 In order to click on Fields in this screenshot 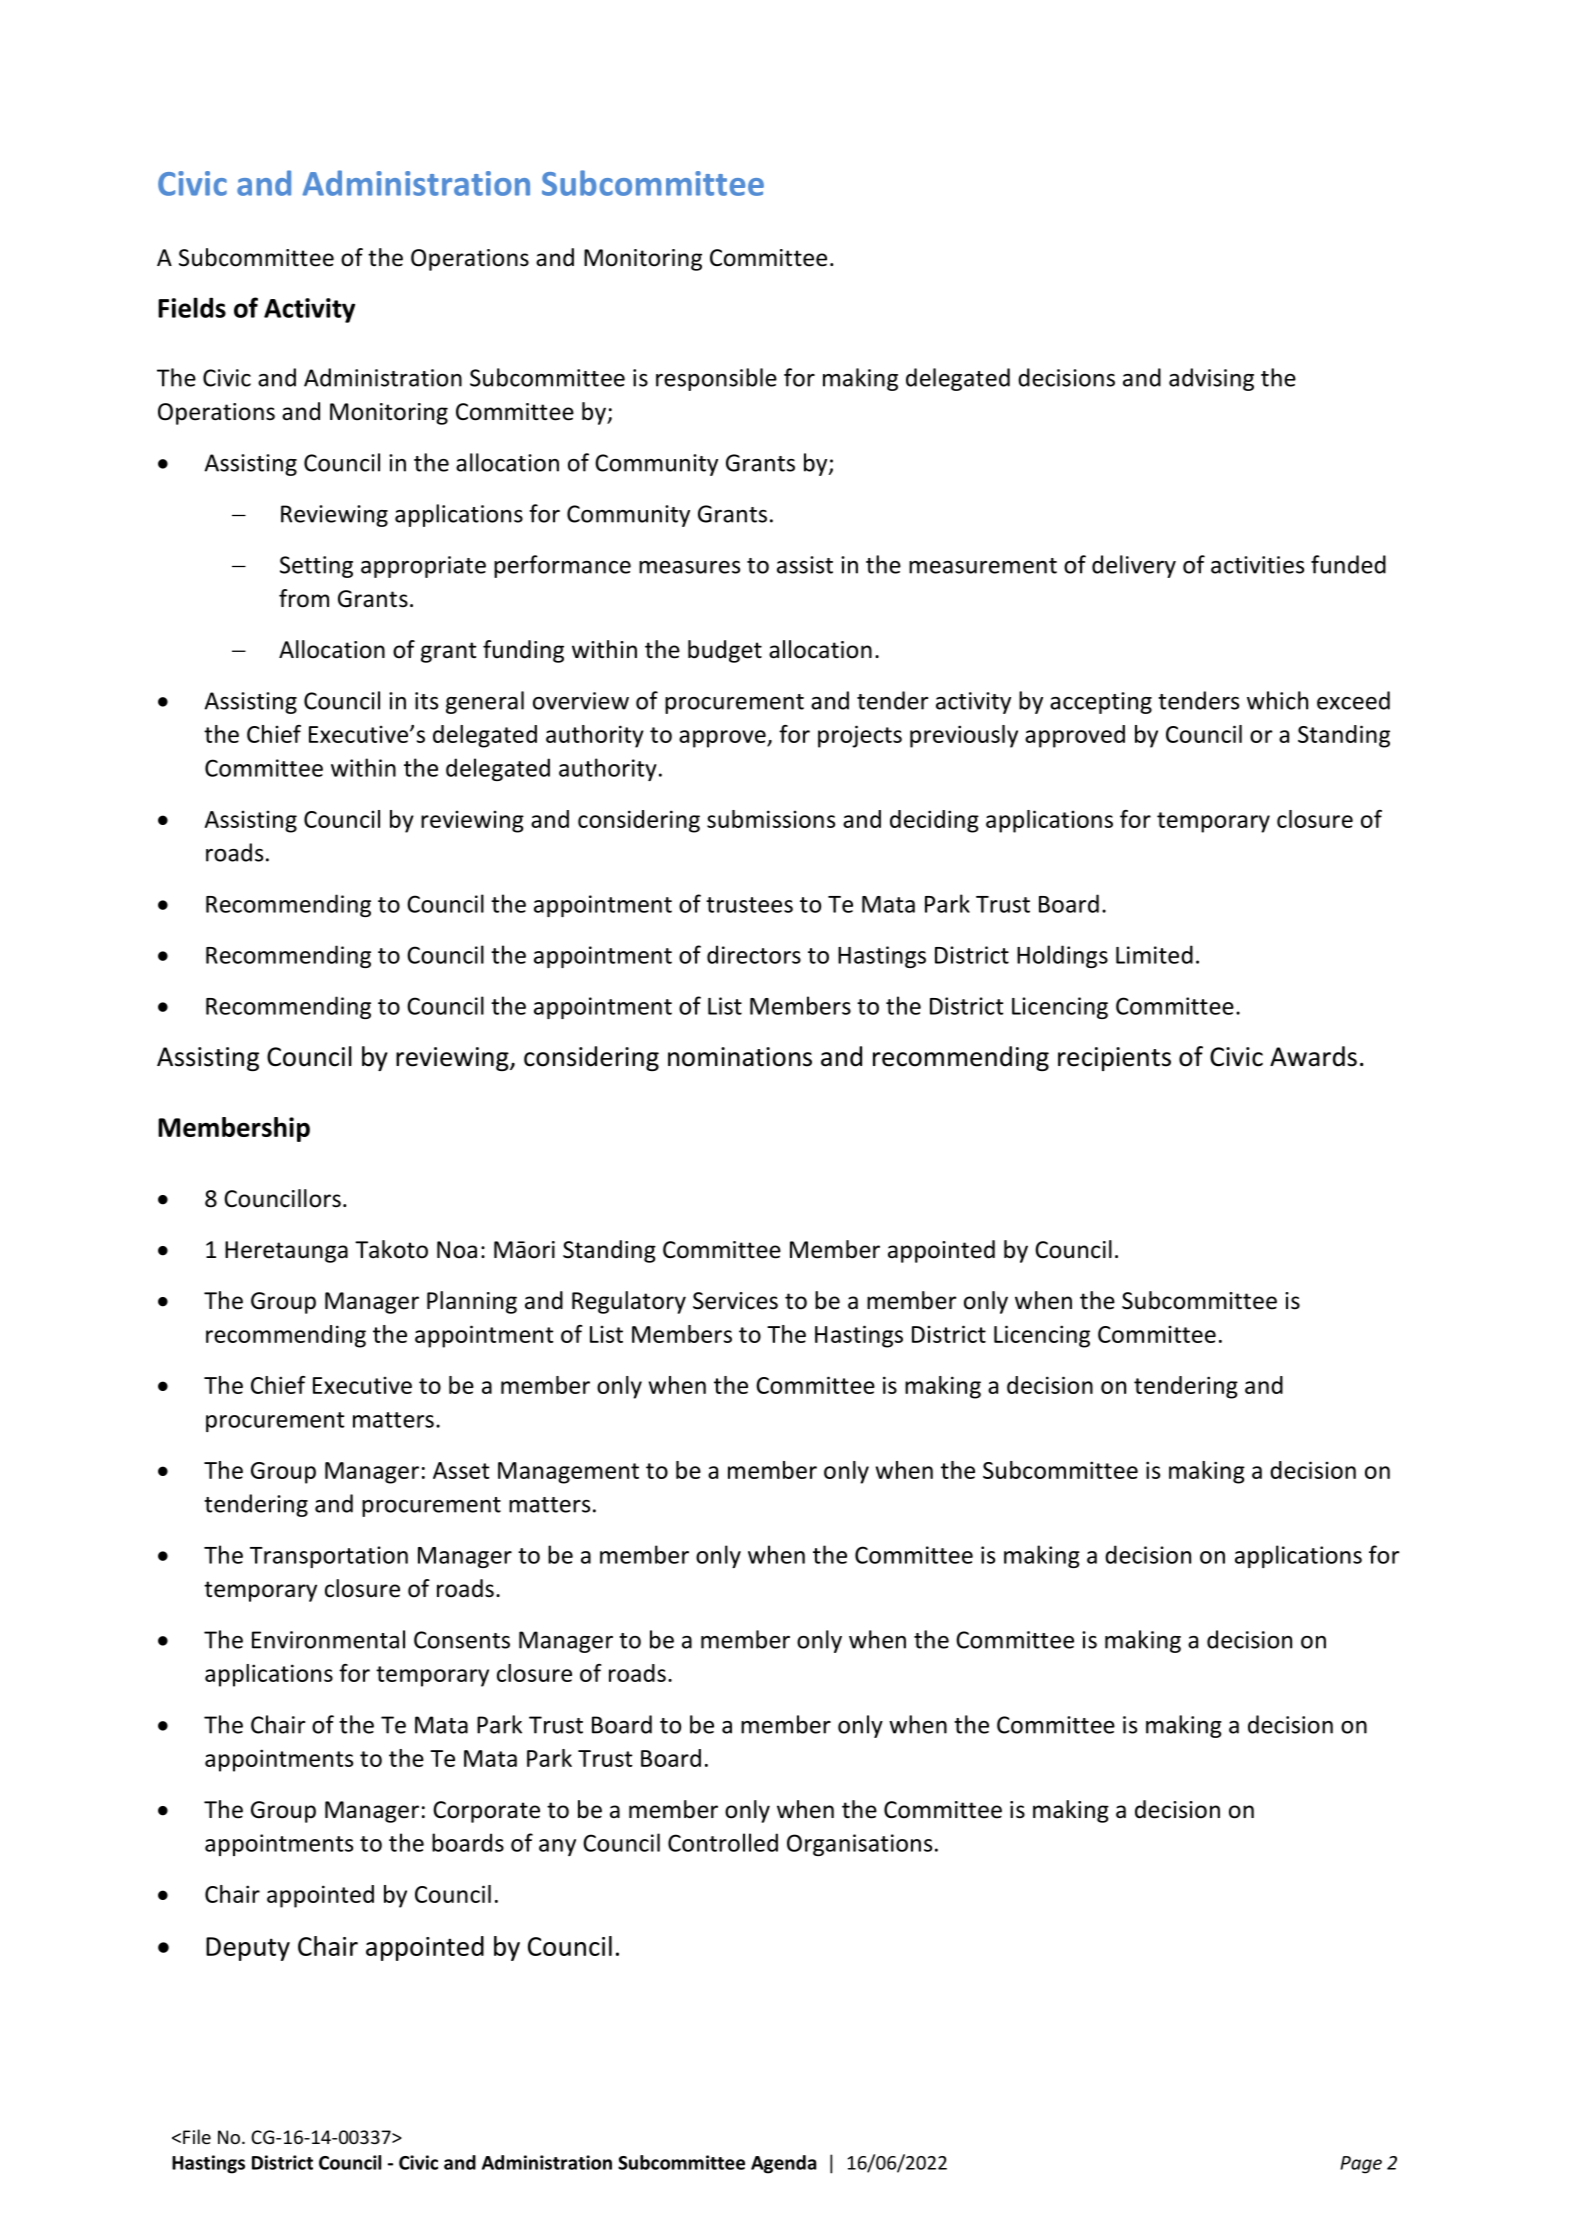, I will do `click(192, 307)`.
